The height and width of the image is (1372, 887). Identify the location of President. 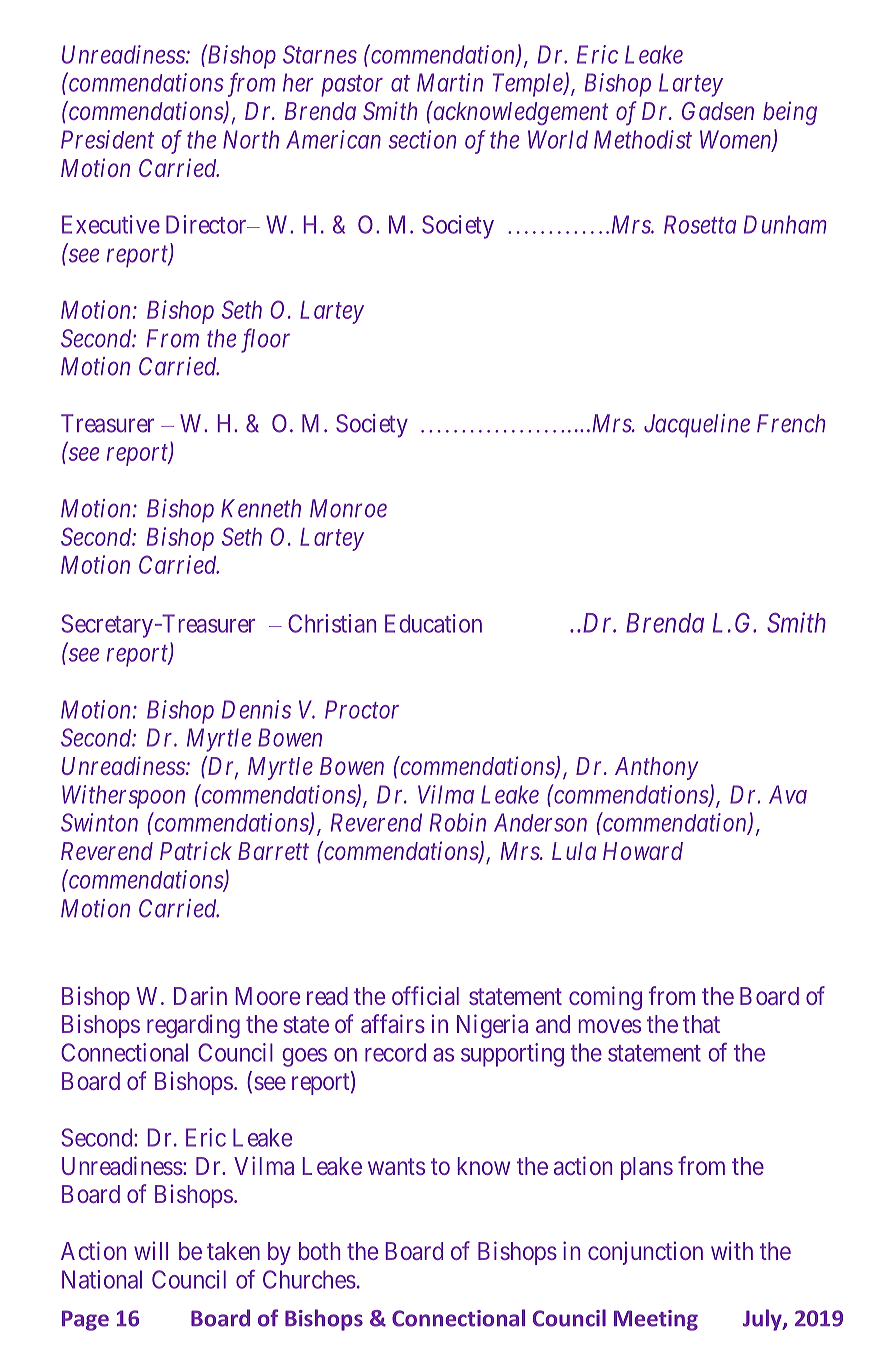
(107, 139).
